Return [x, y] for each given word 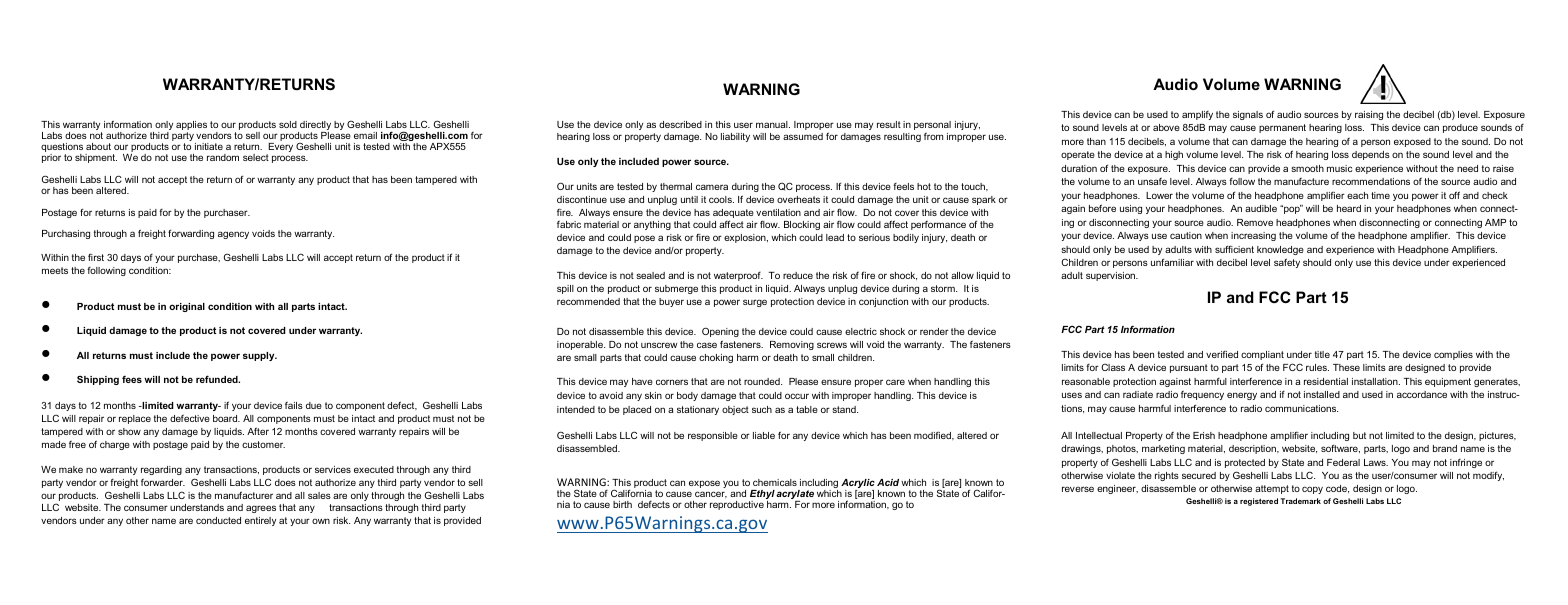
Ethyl [762, 496]
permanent [1282, 128]
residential [1326, 381]
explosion [746, 238]
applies [191, 127]
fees [132, 379]
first [96, 257]
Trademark [1300, 501]
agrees [261, 509]
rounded [763, 381]
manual [773, 124]
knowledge [1280, 250]
